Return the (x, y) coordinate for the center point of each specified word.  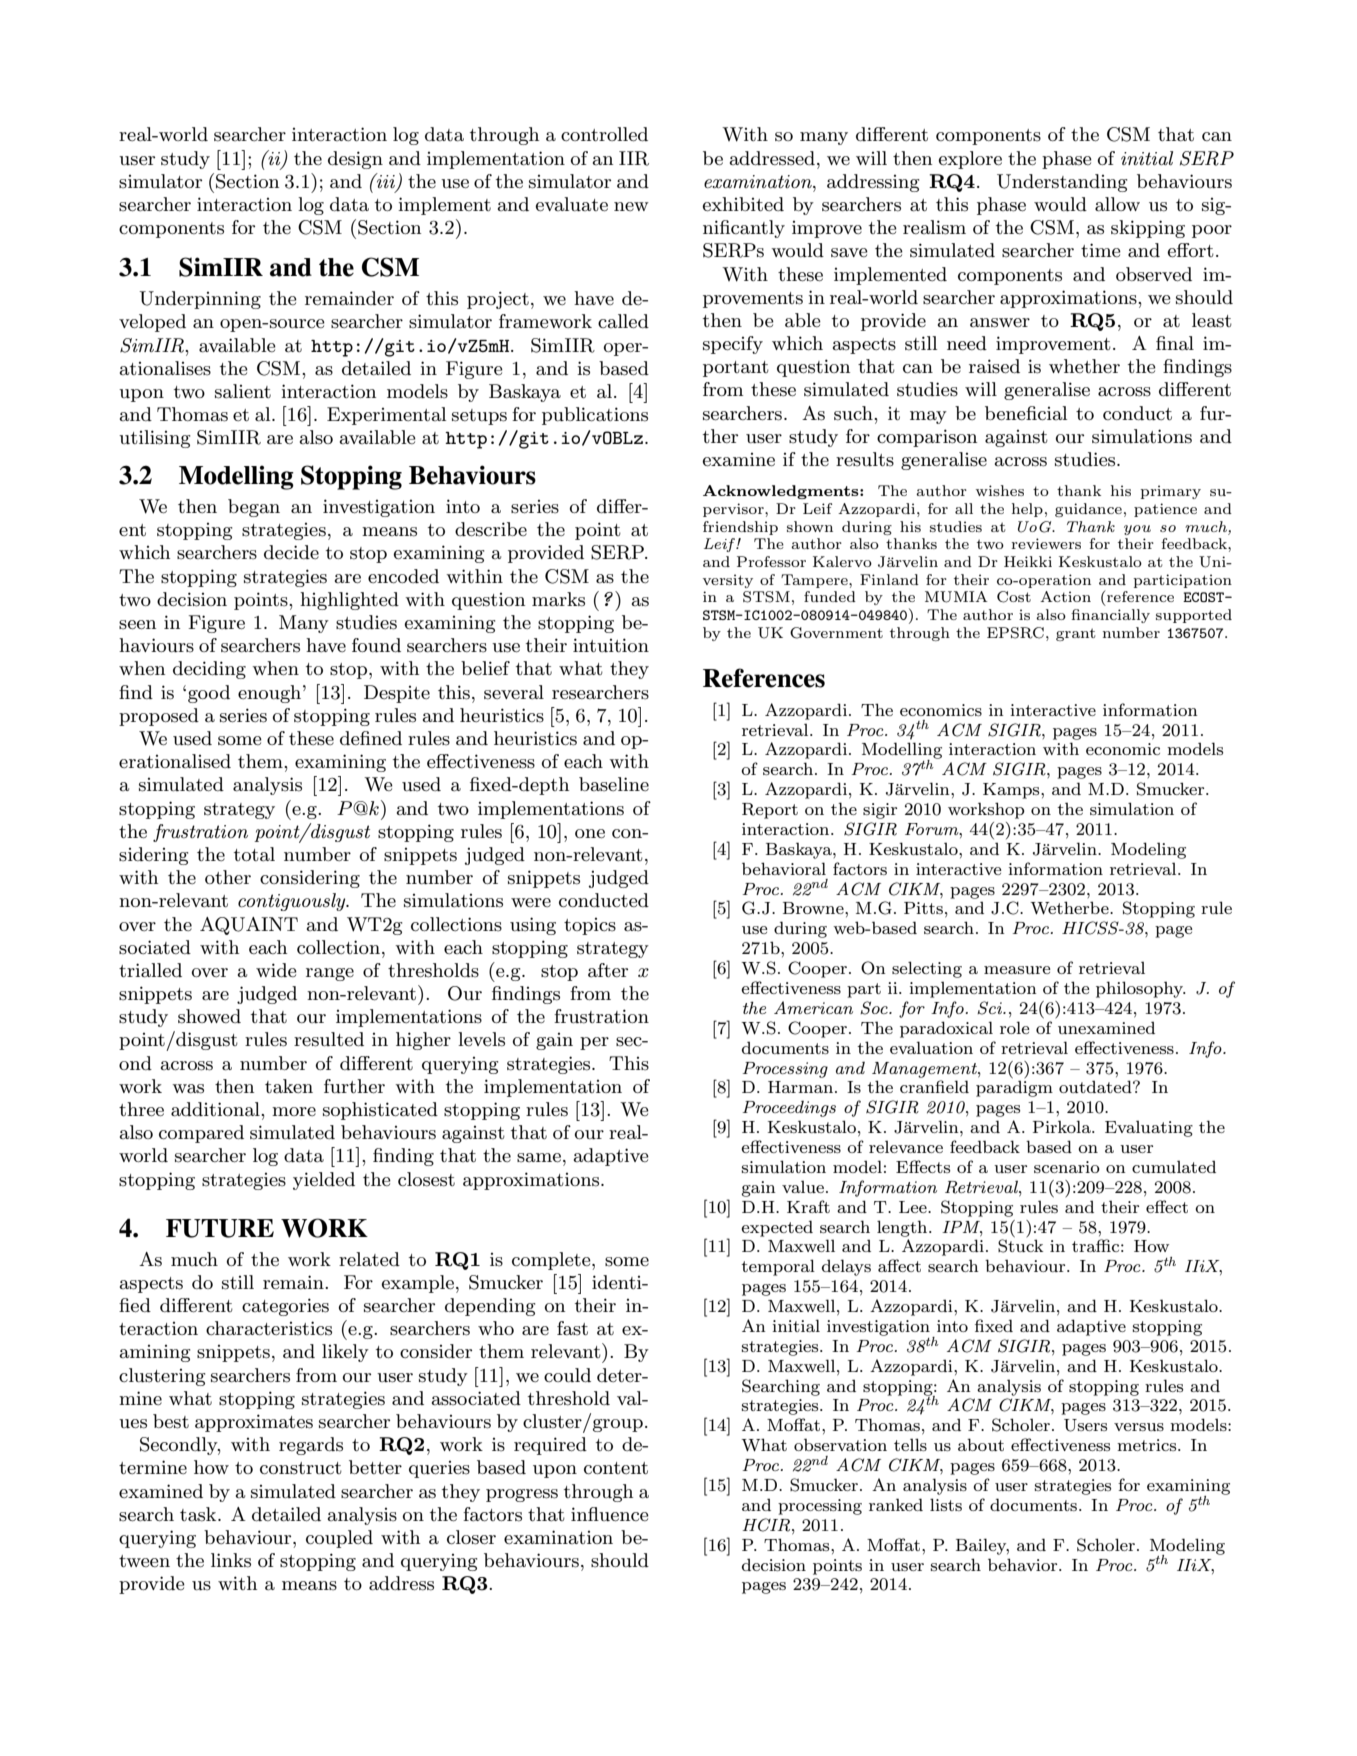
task (199, 1514)
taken (289, 1086)
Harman (802, 1087)
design (355, 160)
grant (1075, 634)
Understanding (1062, 183)
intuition (611, 645)
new (631, 206)
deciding (209, 670)
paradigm (1014, 1088)
